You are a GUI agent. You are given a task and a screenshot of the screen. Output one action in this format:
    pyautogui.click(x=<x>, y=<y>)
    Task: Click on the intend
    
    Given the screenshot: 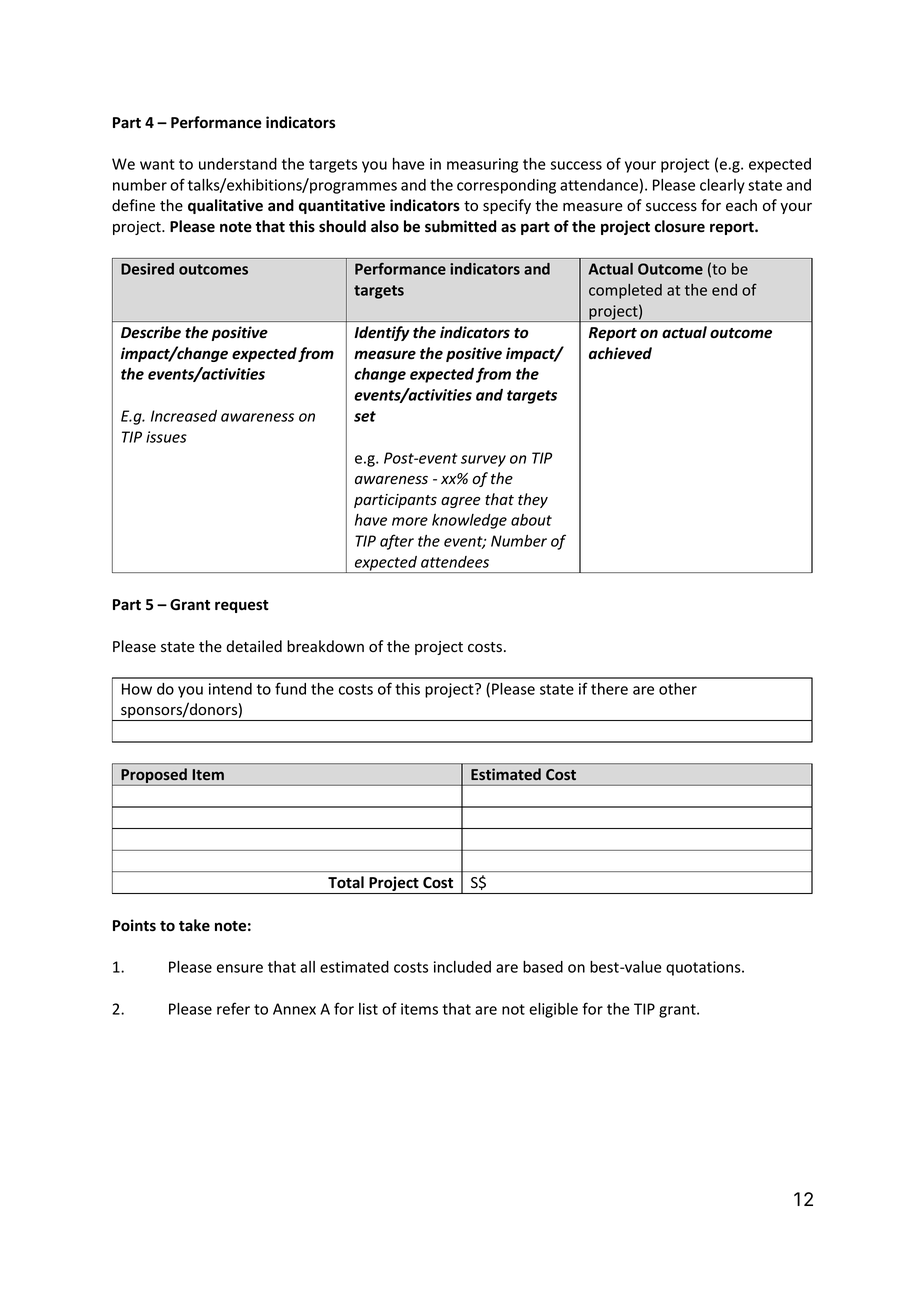 What is the action you would take?
    pyautogui.click(x=230, y=689)
